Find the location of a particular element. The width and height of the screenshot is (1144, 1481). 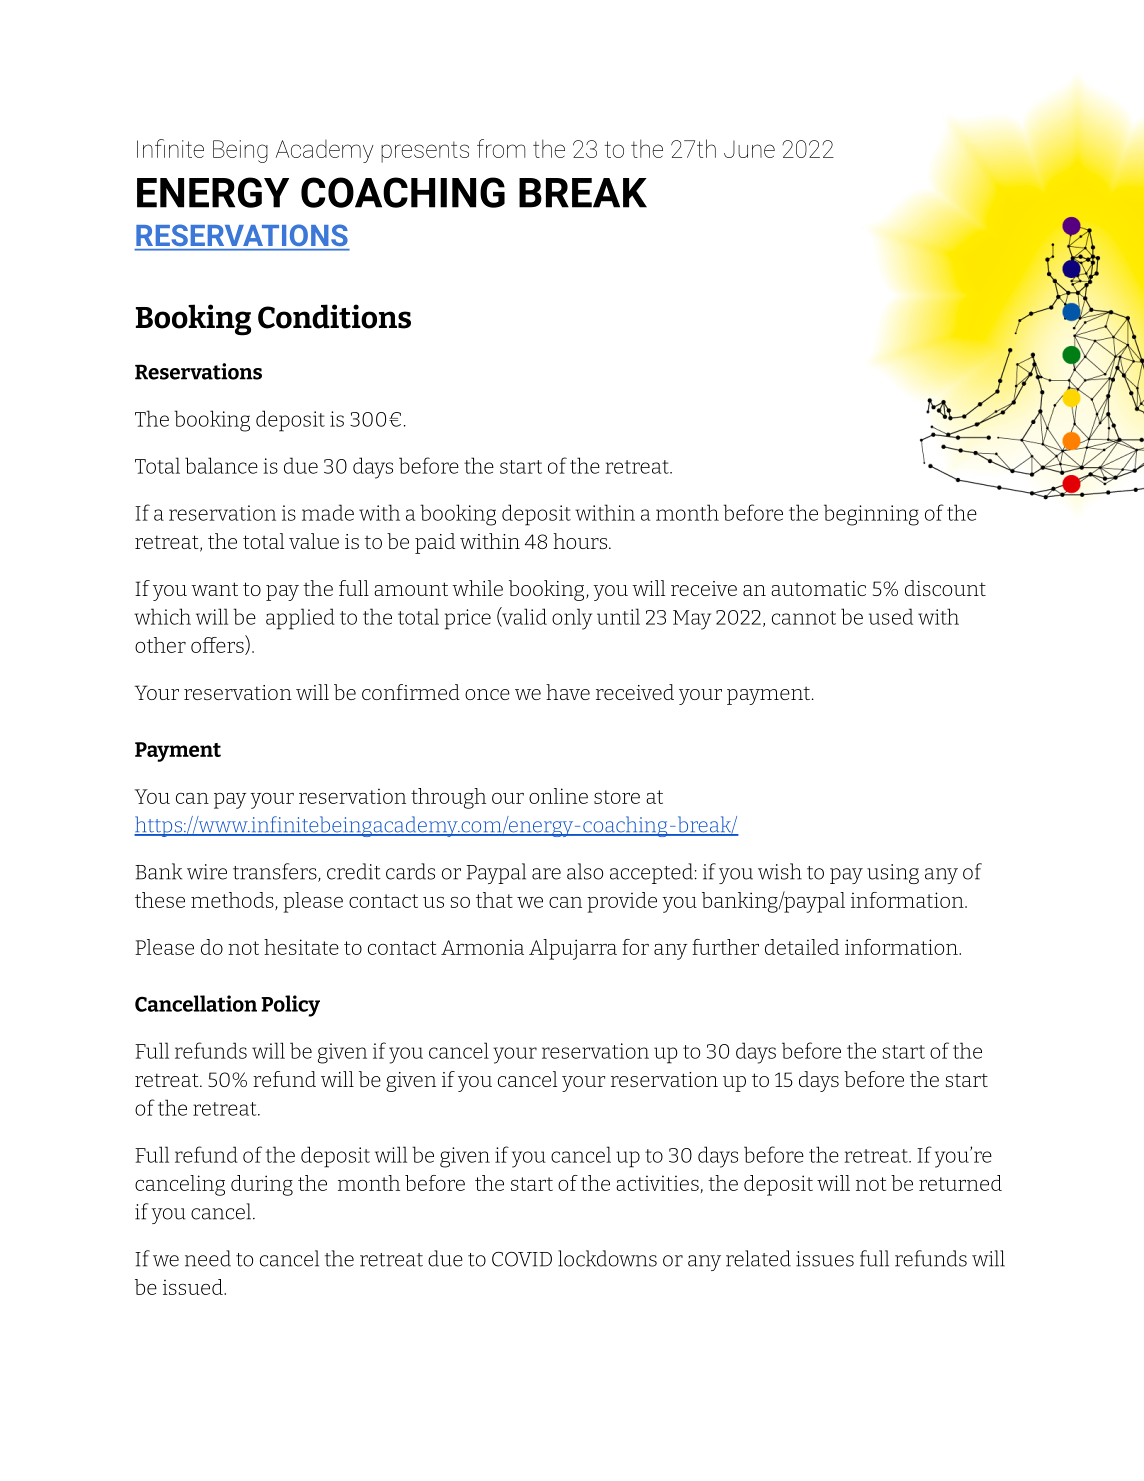

presents is located at coordinates (425, 152).
